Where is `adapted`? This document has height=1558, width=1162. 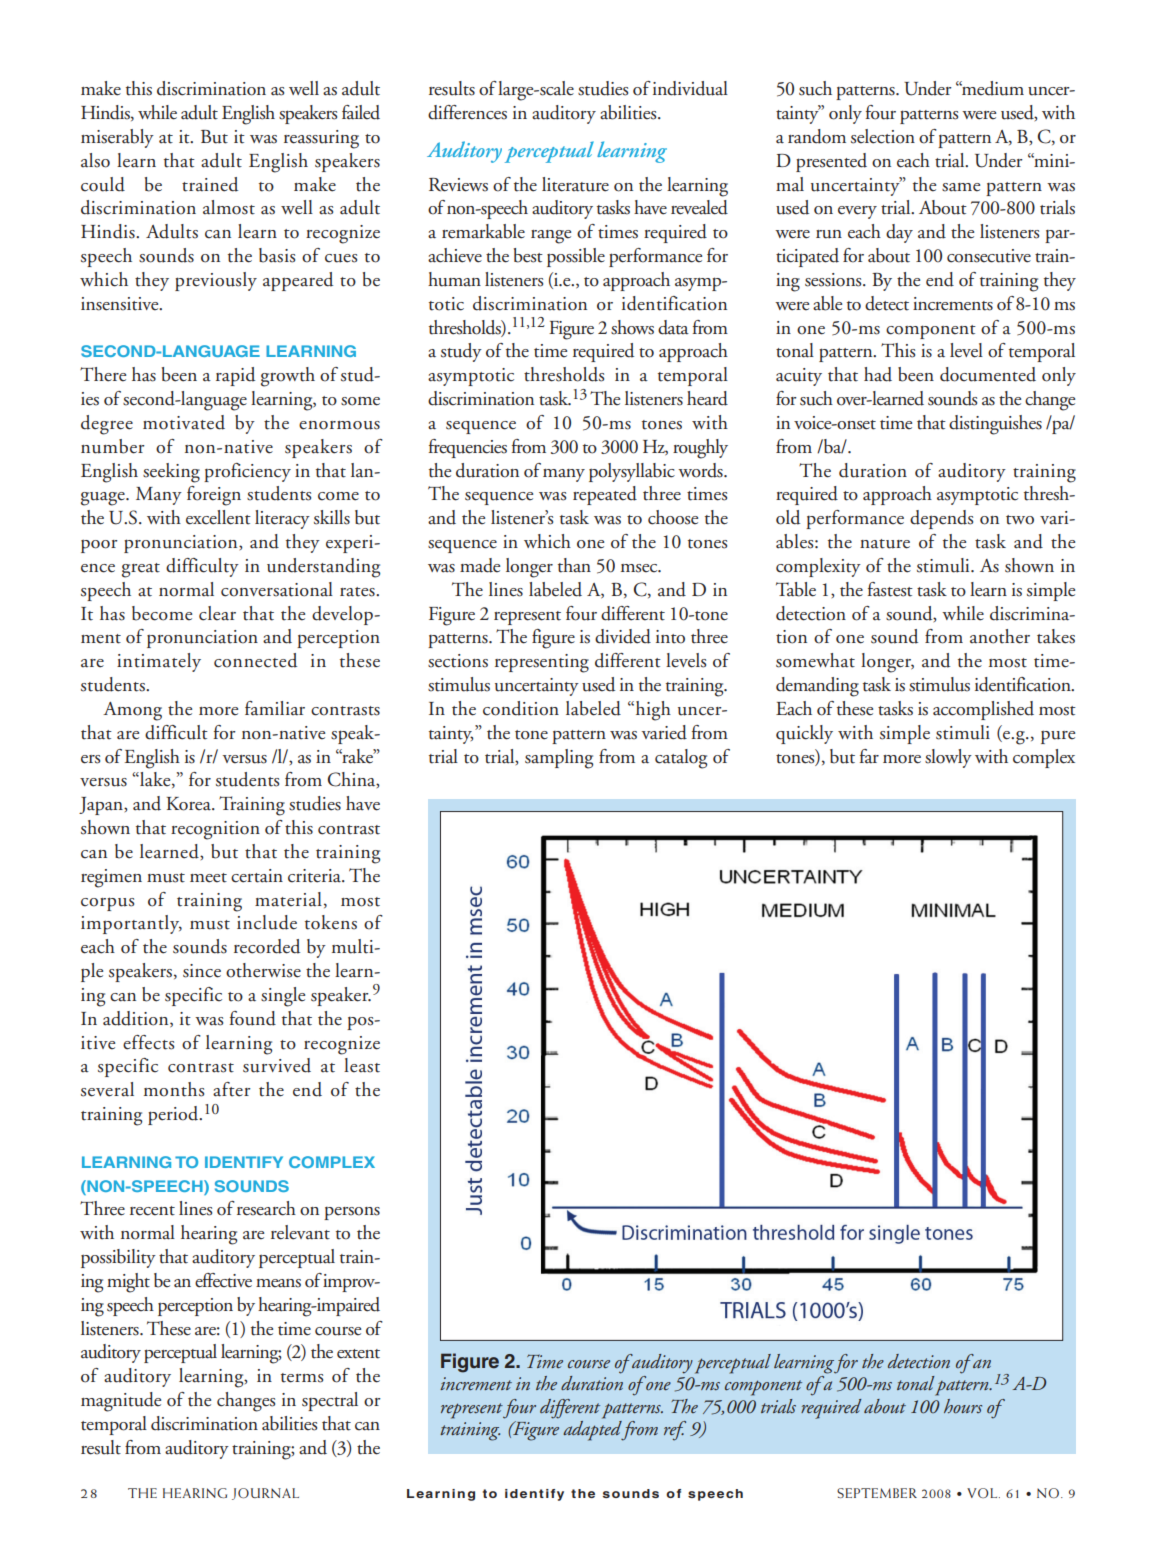
adapted is located at coordinates (593, 1431).
